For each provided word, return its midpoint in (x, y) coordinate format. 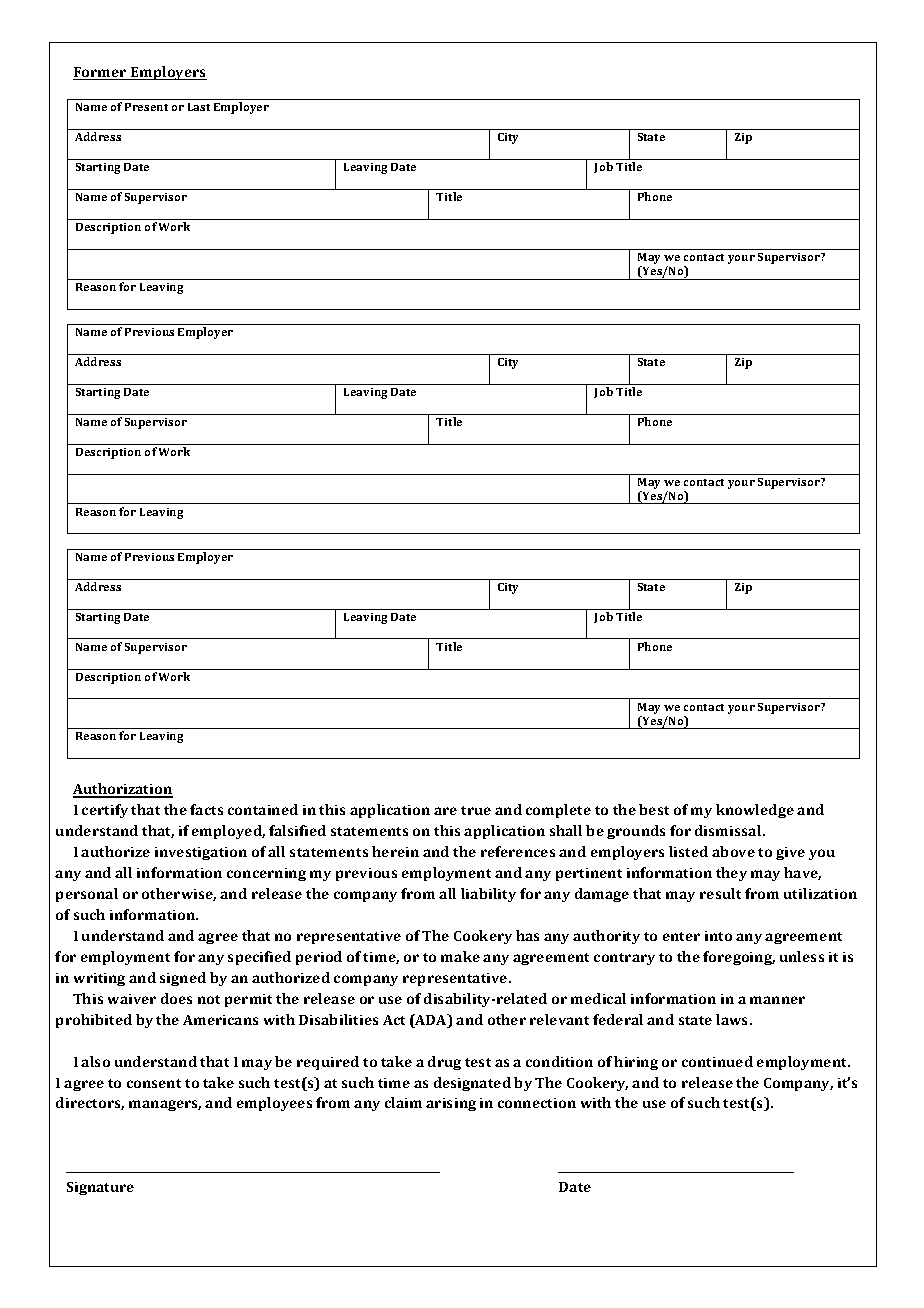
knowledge (755, 811)
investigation (201, 853)
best (654, 809)
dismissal (729, 830)
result (720, 893)
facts (206, 809)
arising (451, 1104)
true (476, 810)
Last (199, 107)
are (445, 811)
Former (101, 73)
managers (165, 1105)
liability (488, 895)
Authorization (123, 790)
